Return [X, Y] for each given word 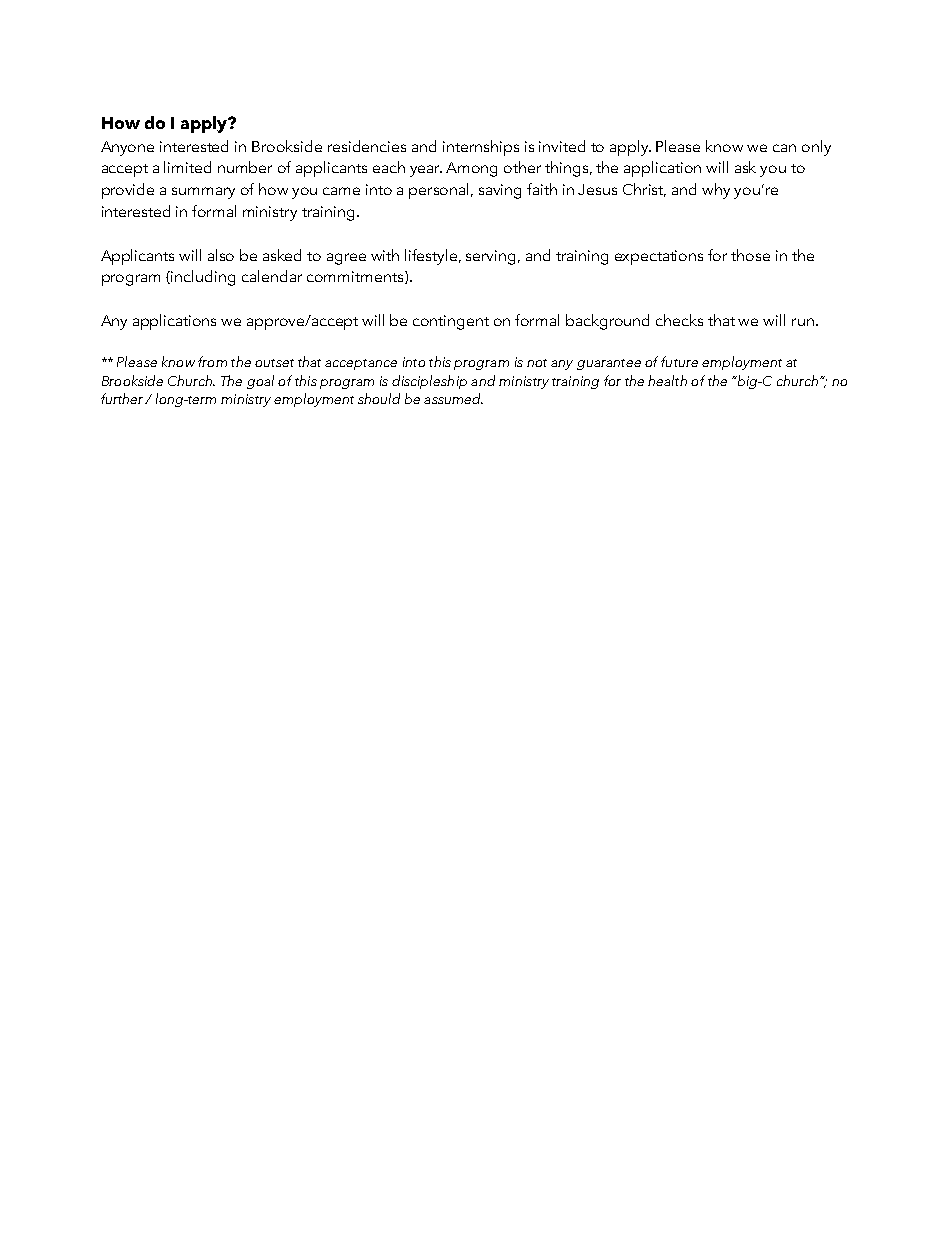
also [221, 255]
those [750, 255]
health [667, 380]
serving [492, 257]
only [816, 148]
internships [481, 148]
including [203, 278]
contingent [451, 322]
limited [187, 167]
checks [679, 320]
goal [260, 382]
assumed [453, 398]
